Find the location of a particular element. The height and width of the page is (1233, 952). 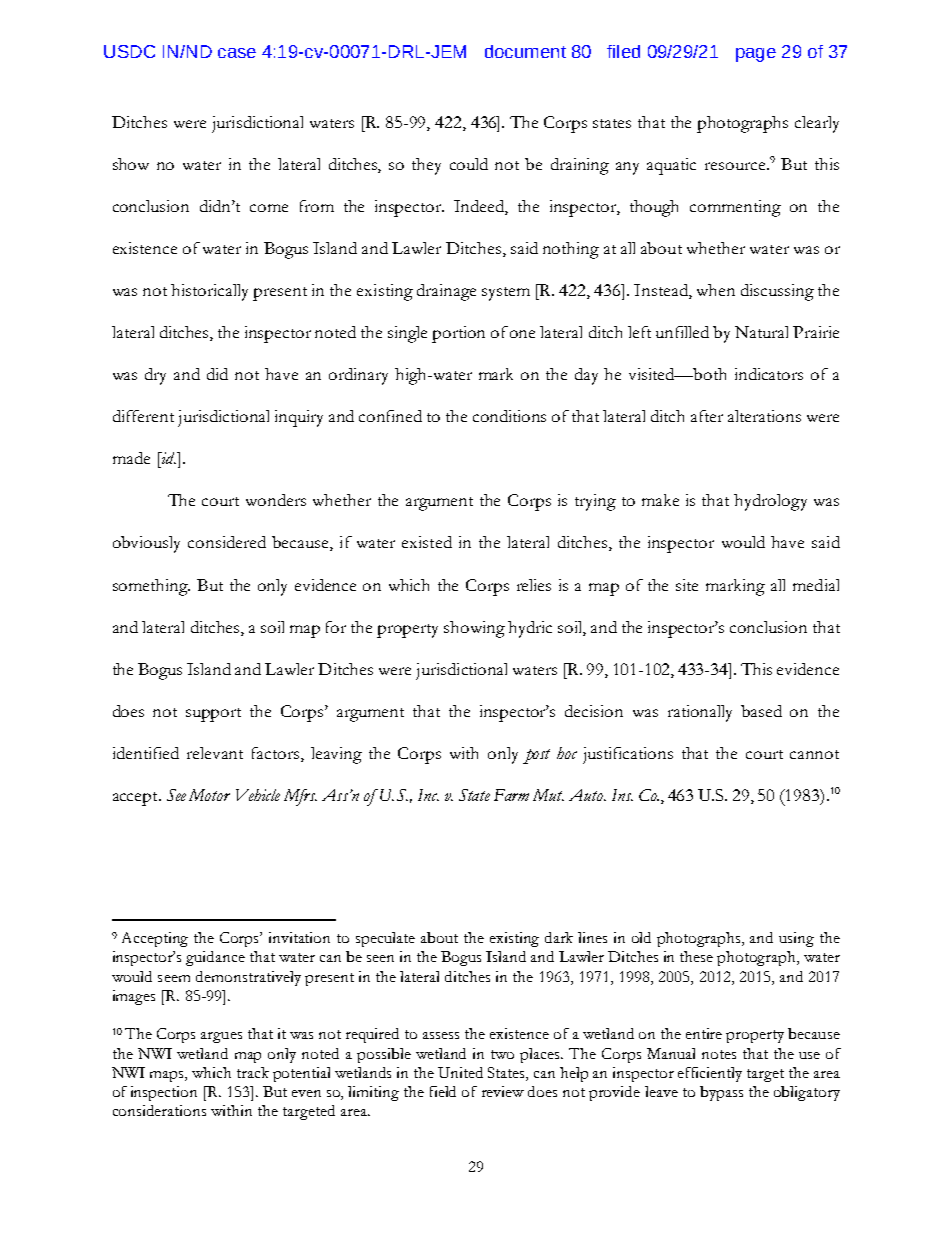

document is located at coordinates (525, 51).
